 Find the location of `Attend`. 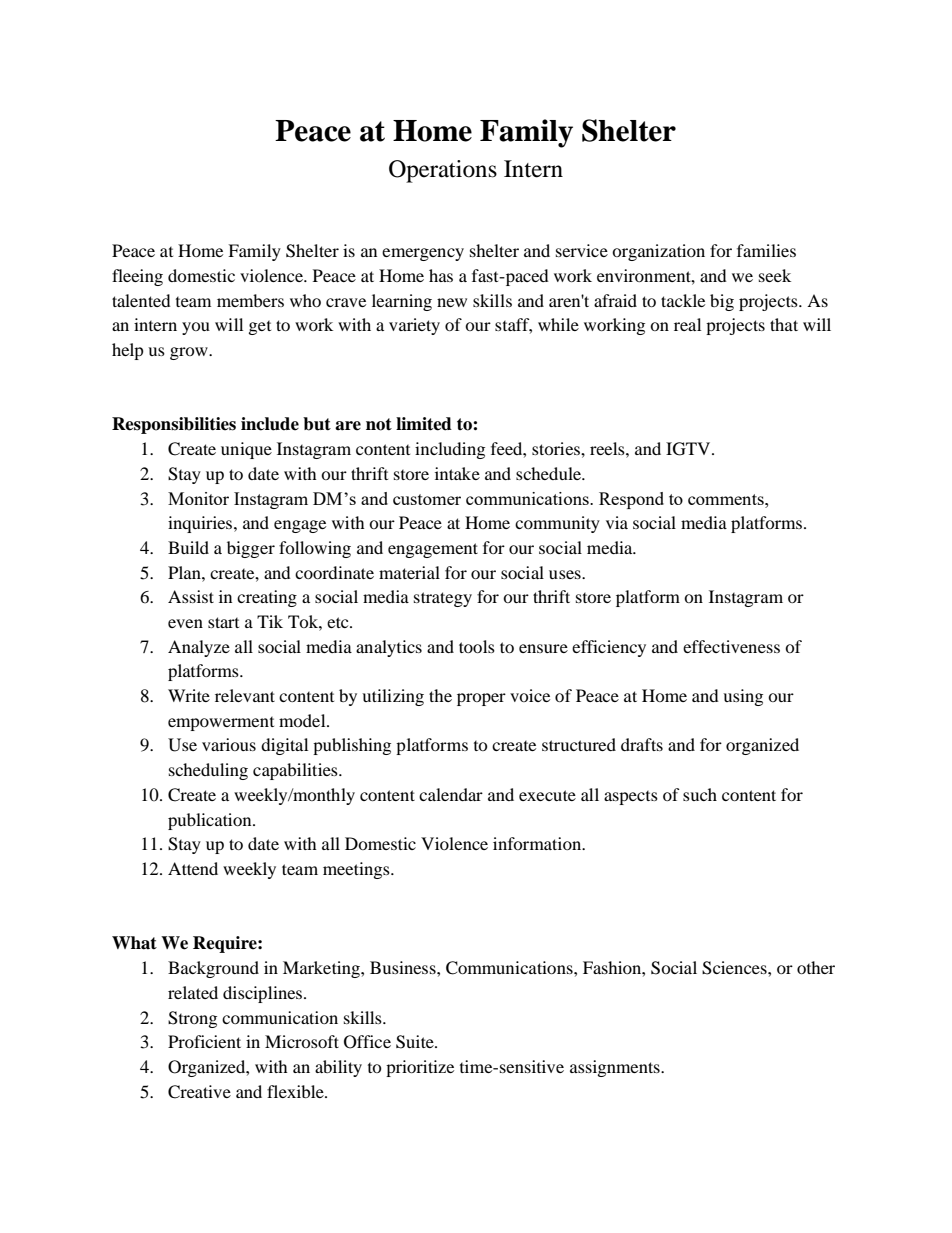

Attend is located at coordinates (193, 868).
